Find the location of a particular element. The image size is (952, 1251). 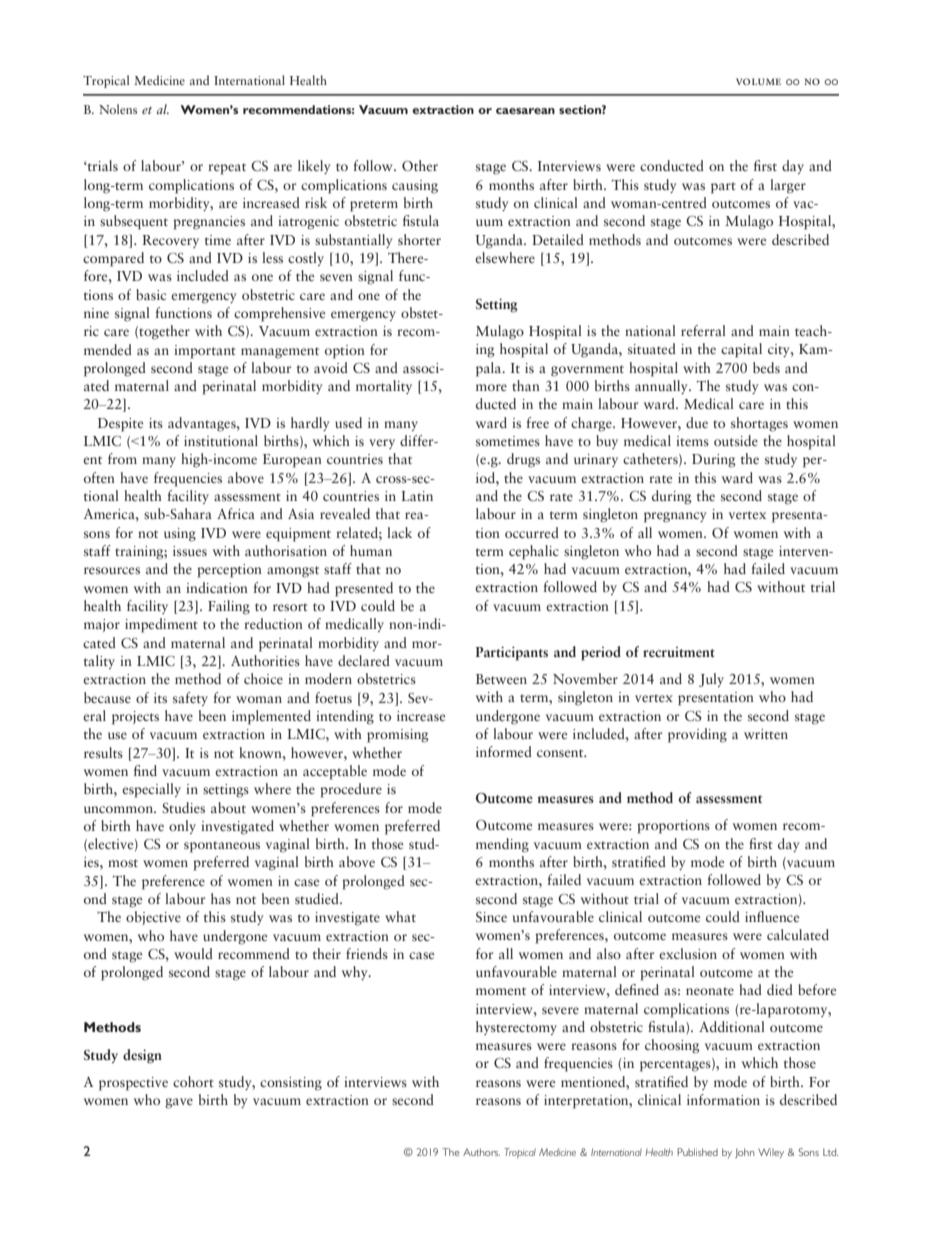

informed is located at coordinates (504, 751).
